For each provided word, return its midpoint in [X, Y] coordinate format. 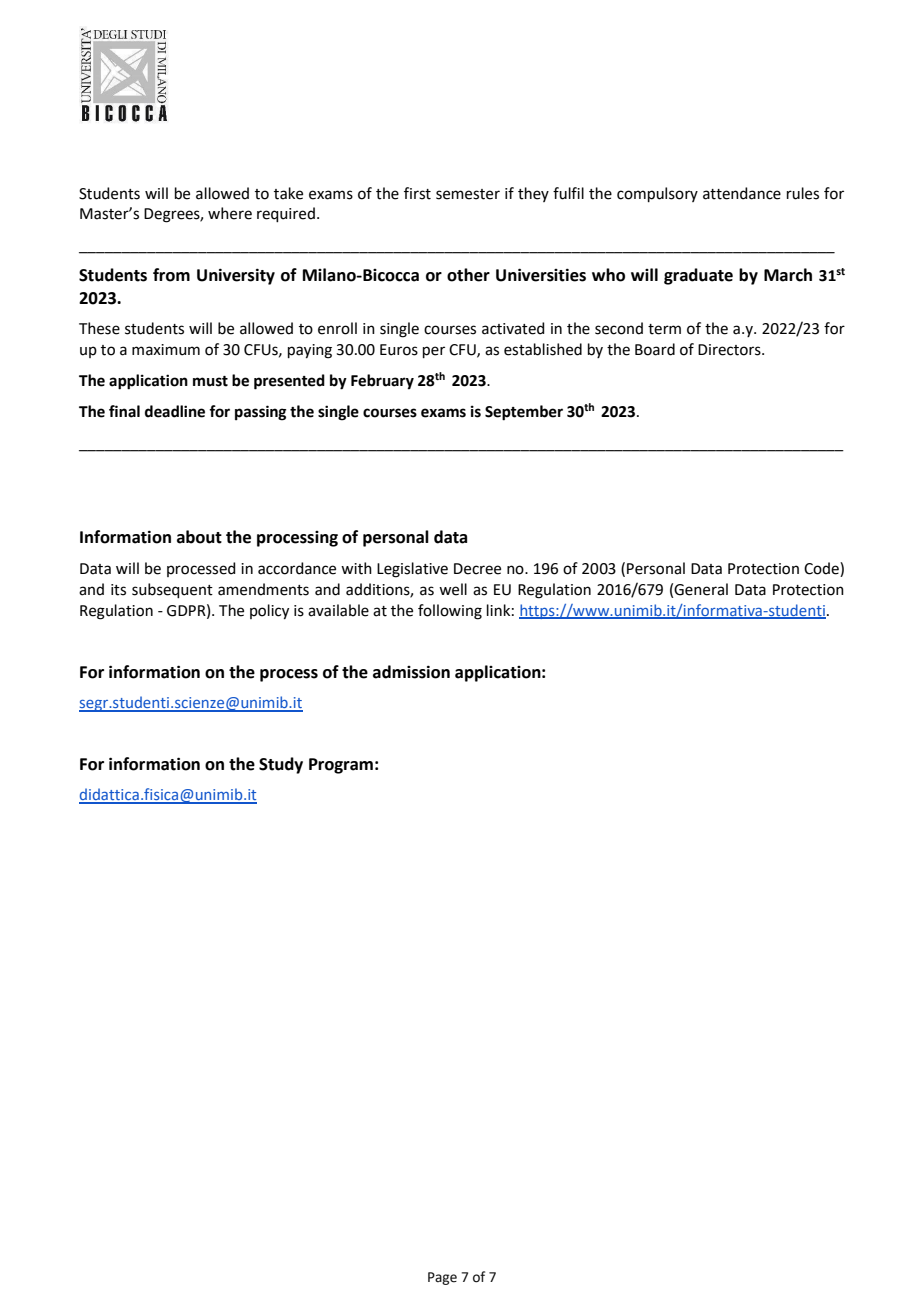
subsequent [172, 590]
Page [442, 1278]
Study [281, 765]
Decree [477, 569]
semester [468, 194]
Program [341, 766]
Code [822, 569]
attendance [742, 193]
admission [411, 672]
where [230, 213]
